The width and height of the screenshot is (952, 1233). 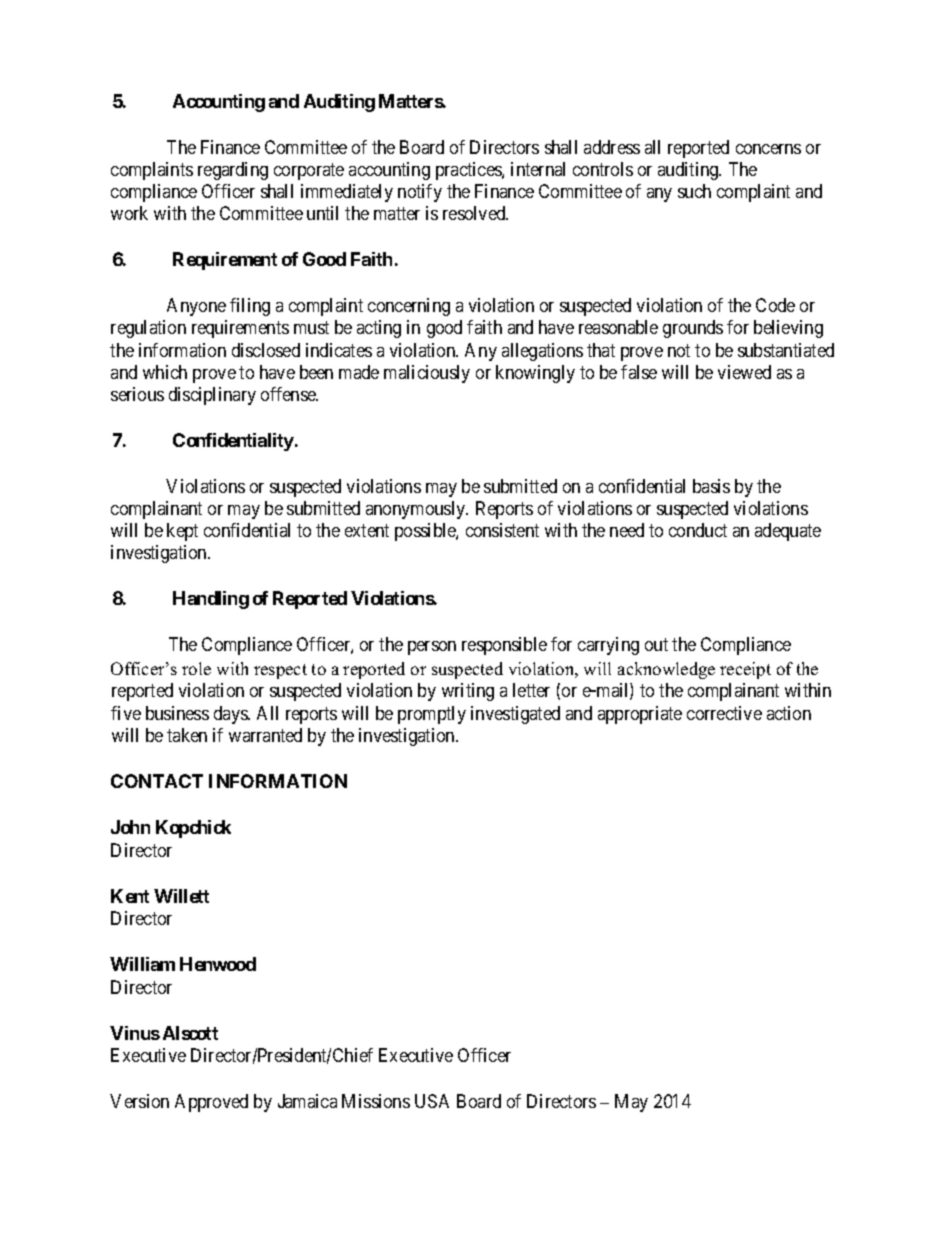 I want to click on Handling, so click(x=211, y=600).
